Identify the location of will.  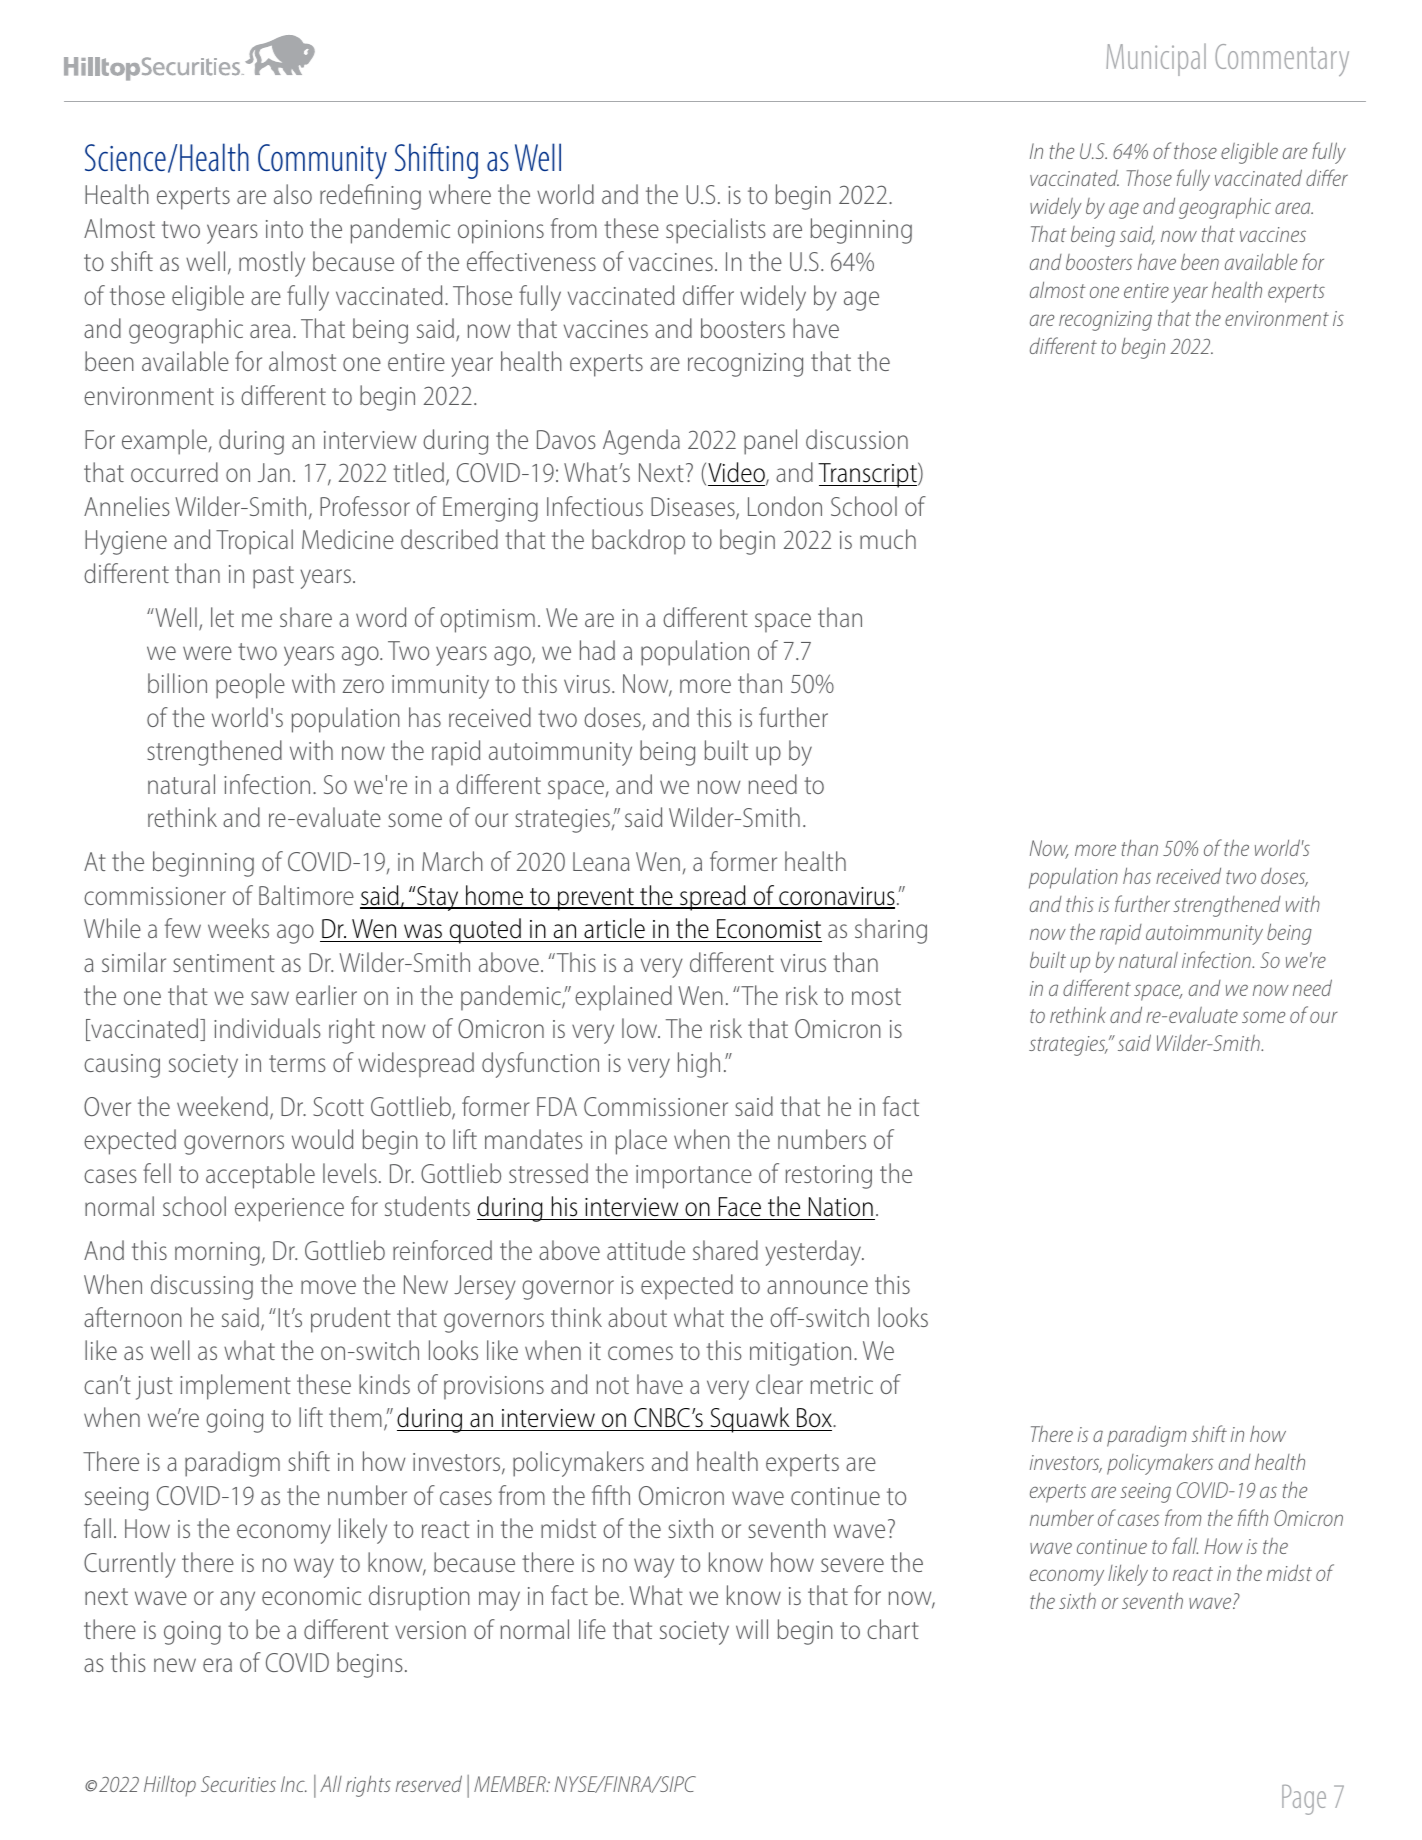
(752, 1629).
